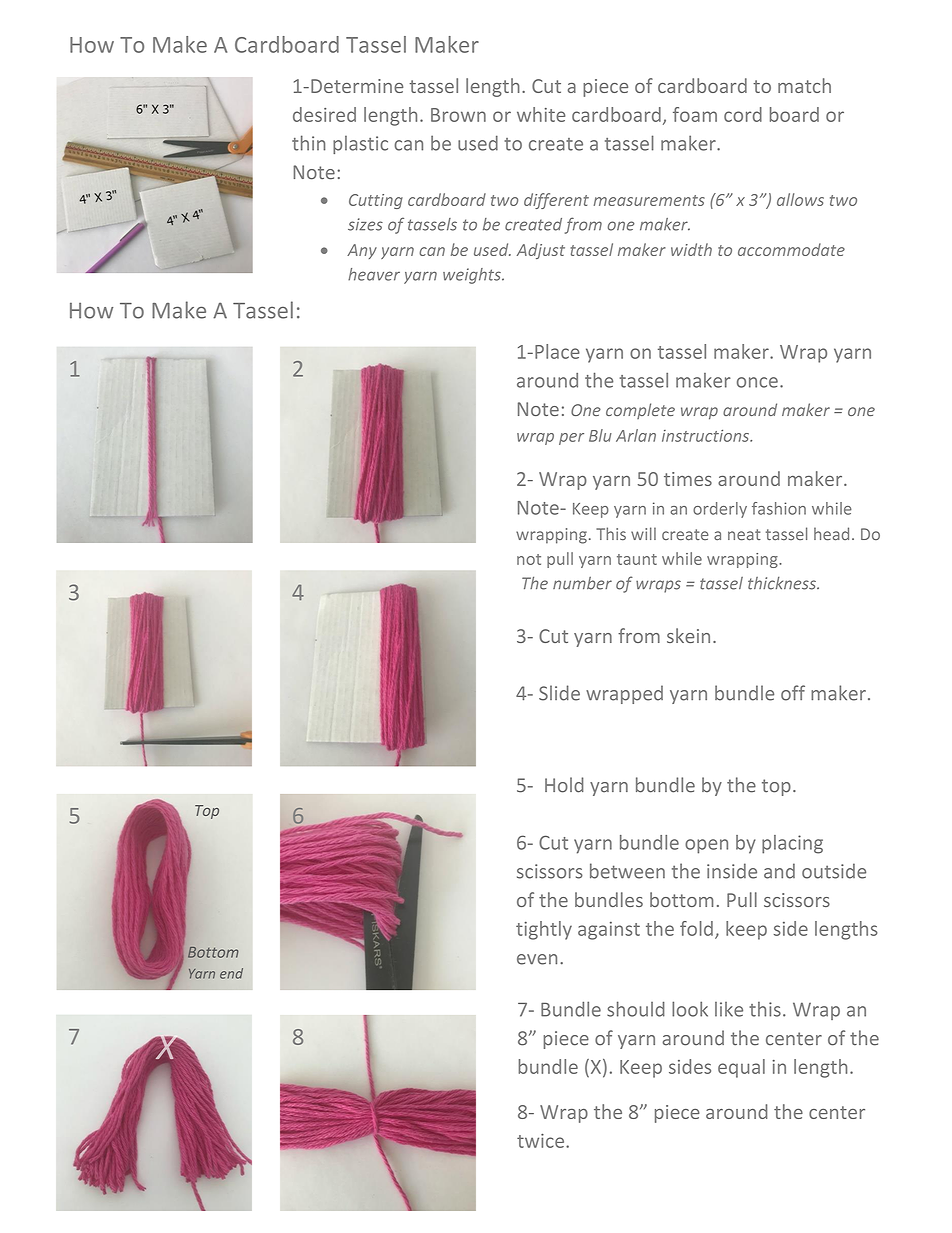 The image size is (952, 1233). What do you see at coordinates (743, 114) in the document?
I see `cord` at bounding box center [743, 114].
